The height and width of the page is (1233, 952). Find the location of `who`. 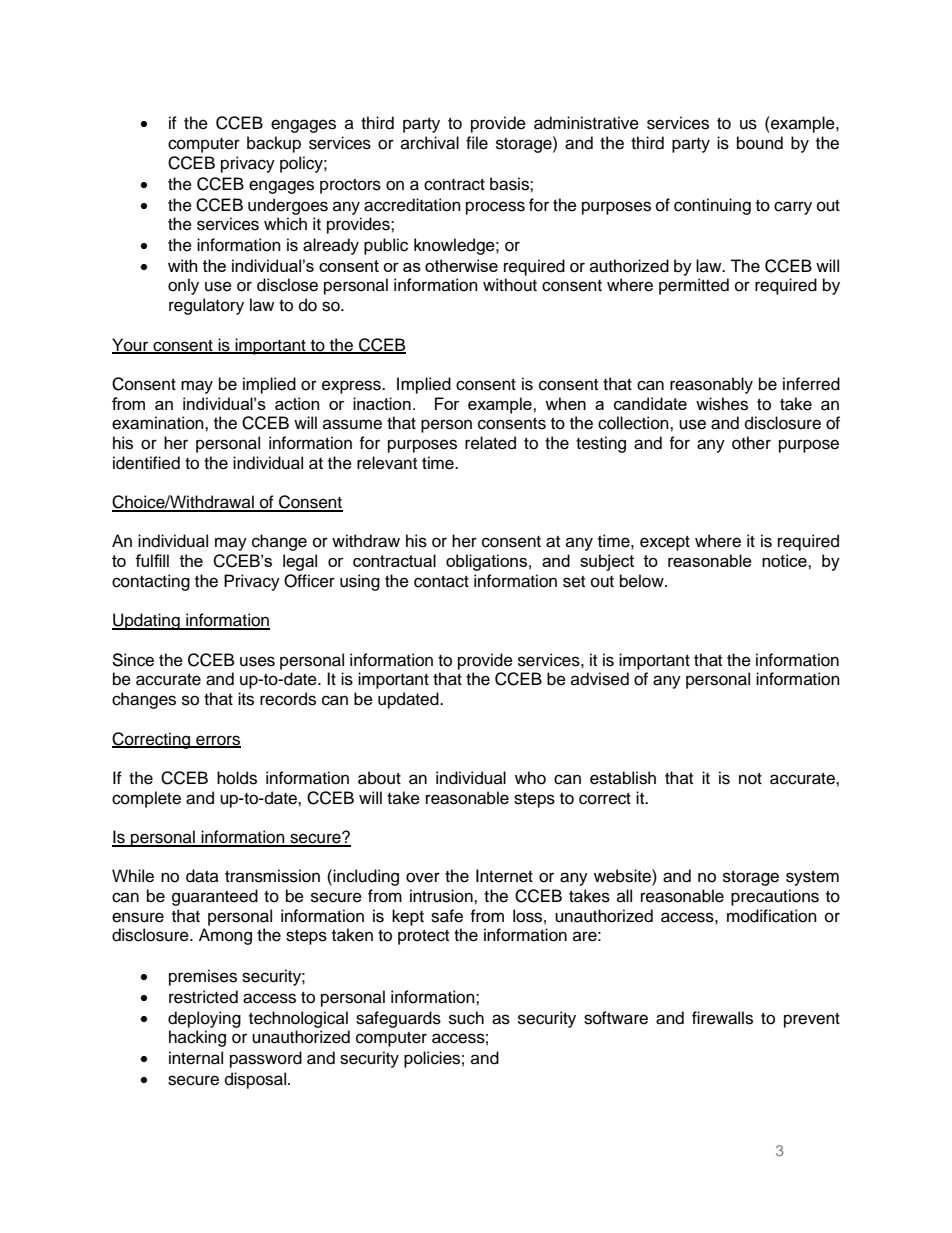

who is located at coordinates (530, 778).
